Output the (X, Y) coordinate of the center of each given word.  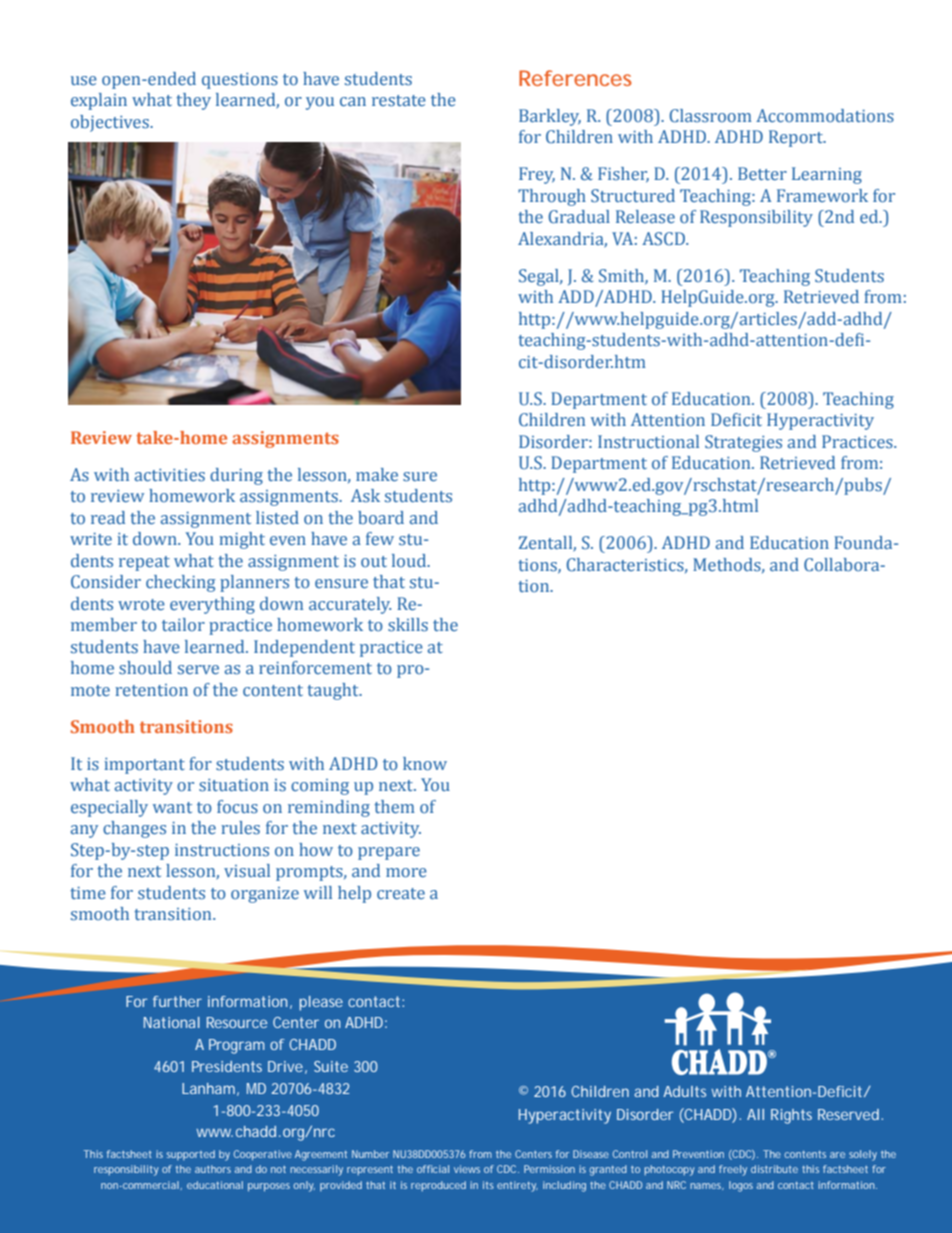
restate (399, 101)
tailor (183, 624)
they (193, 101)
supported (190, 1155)
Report (797, 138)
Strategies (743, 443)
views (467, 1169)
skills (408, 625)
